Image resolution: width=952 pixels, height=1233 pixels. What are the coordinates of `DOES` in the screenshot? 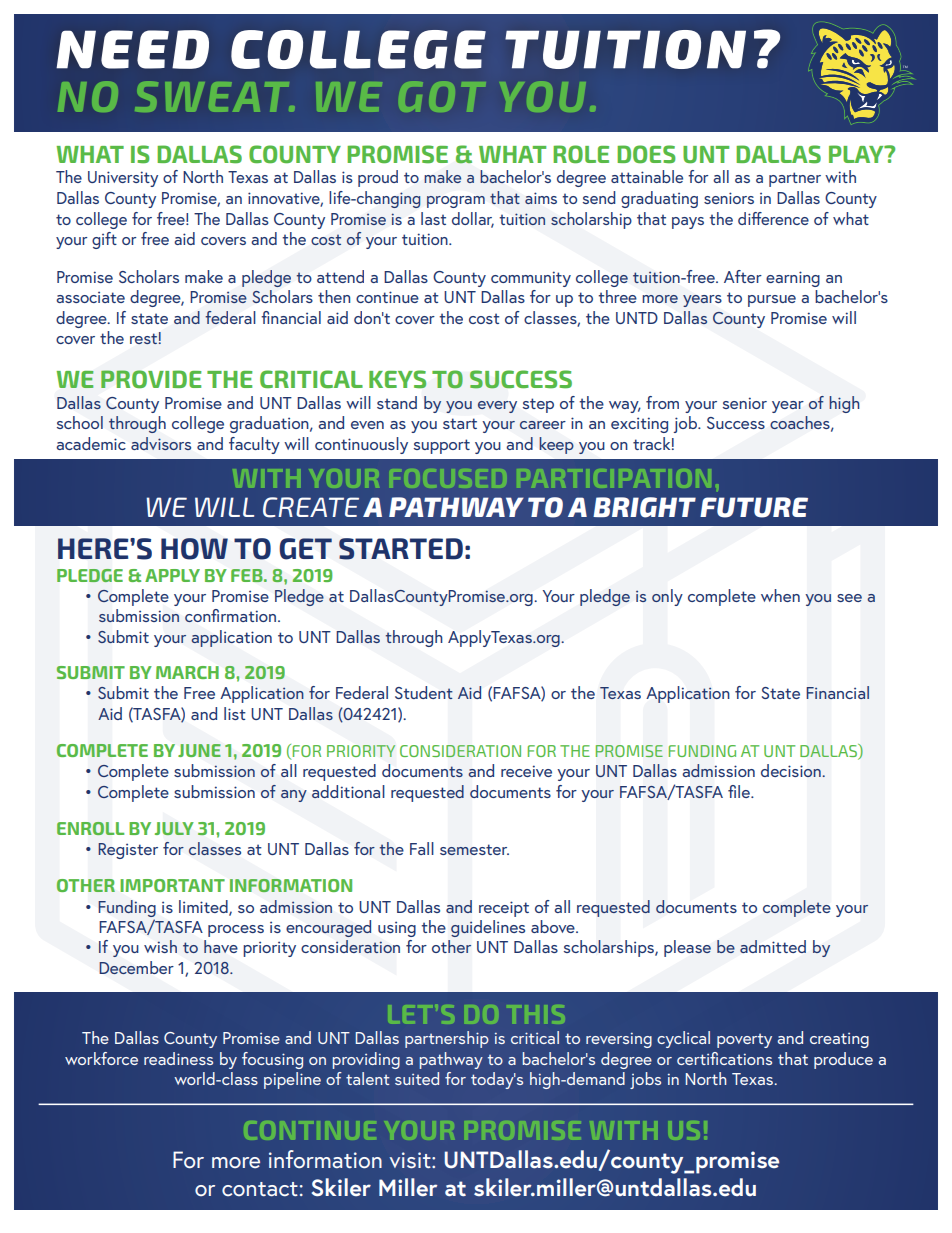 It's located at (646, 154).
